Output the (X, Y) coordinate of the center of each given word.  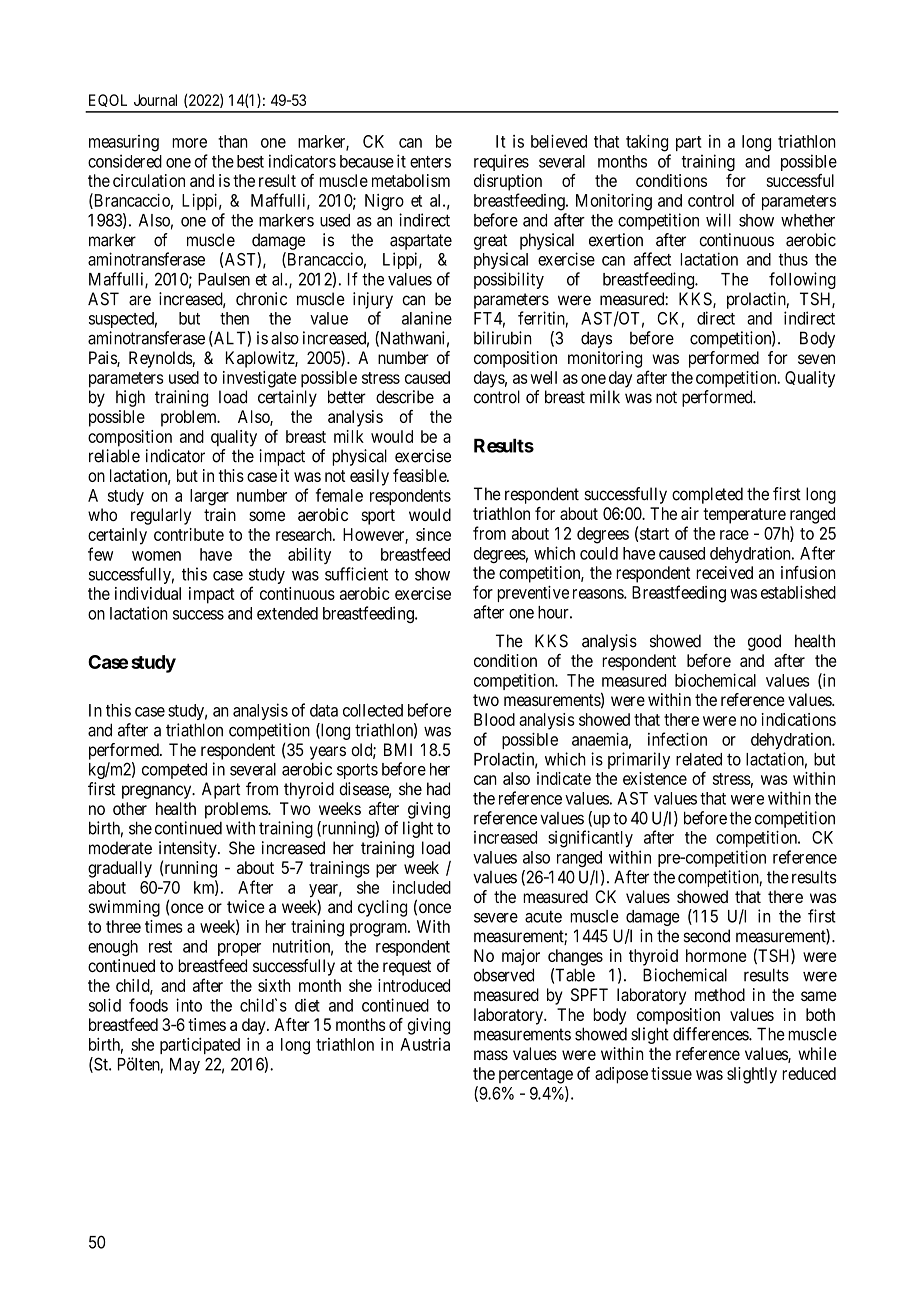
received (724, 572)
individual (148, 593)
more (189, 143)
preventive (533, 593)
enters (430, 162)
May (185, 1066)
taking (647, 143)
